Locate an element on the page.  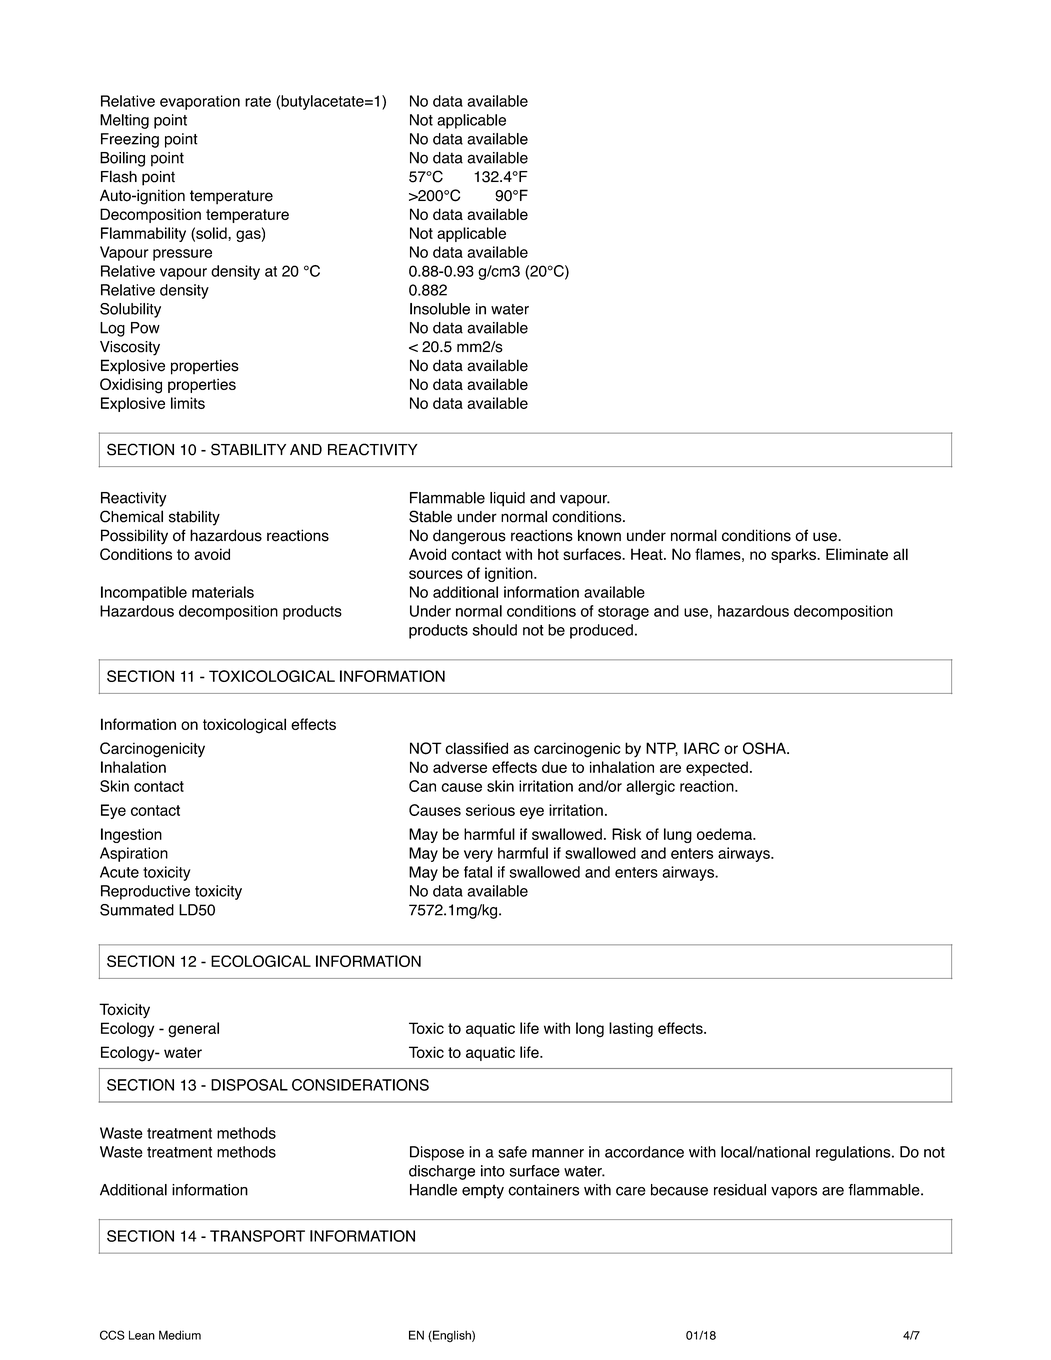
liquid is located at coordinates (507, 499).
